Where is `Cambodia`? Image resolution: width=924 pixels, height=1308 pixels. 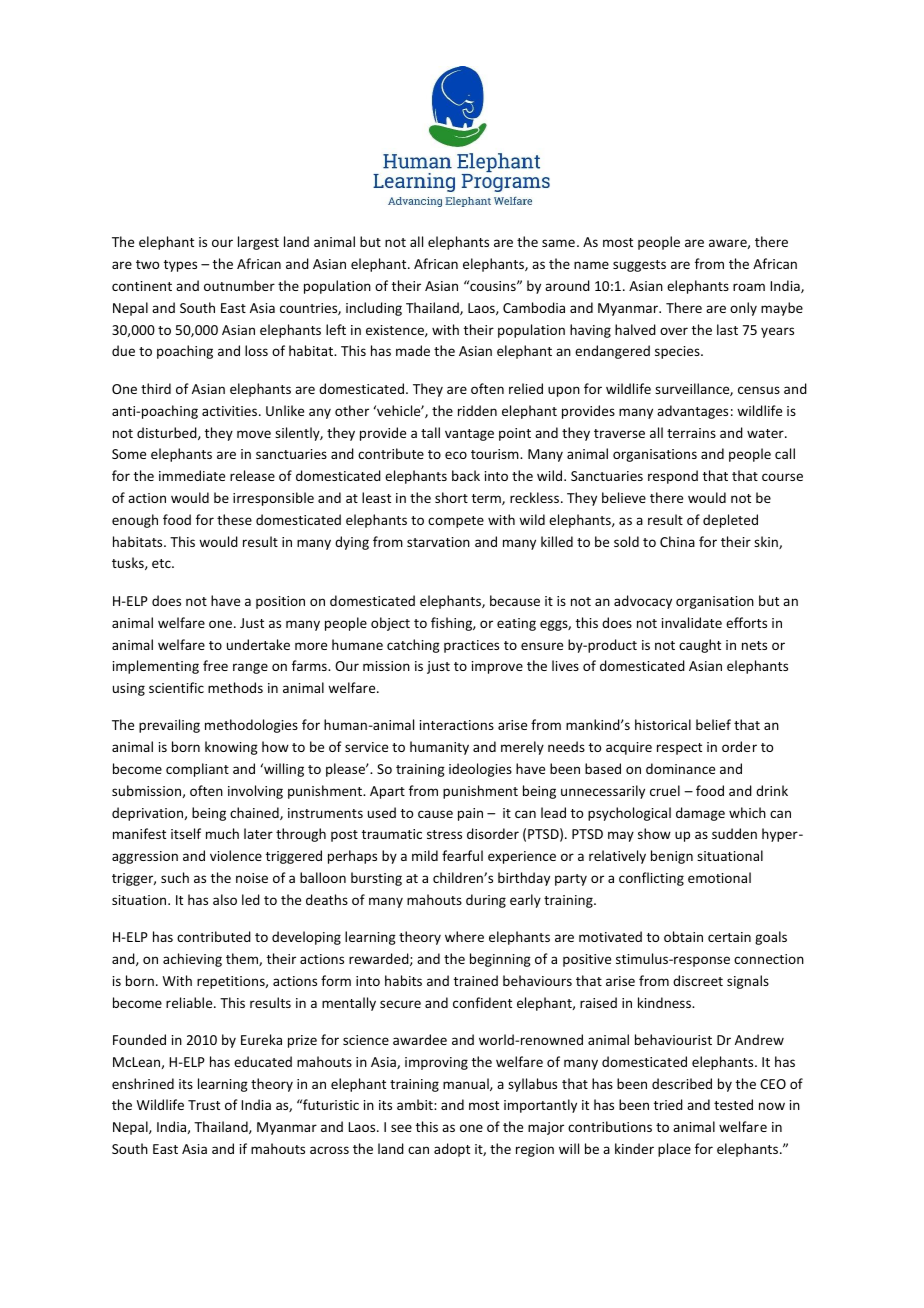 Cambodia is located at coordinates (534, 307).
